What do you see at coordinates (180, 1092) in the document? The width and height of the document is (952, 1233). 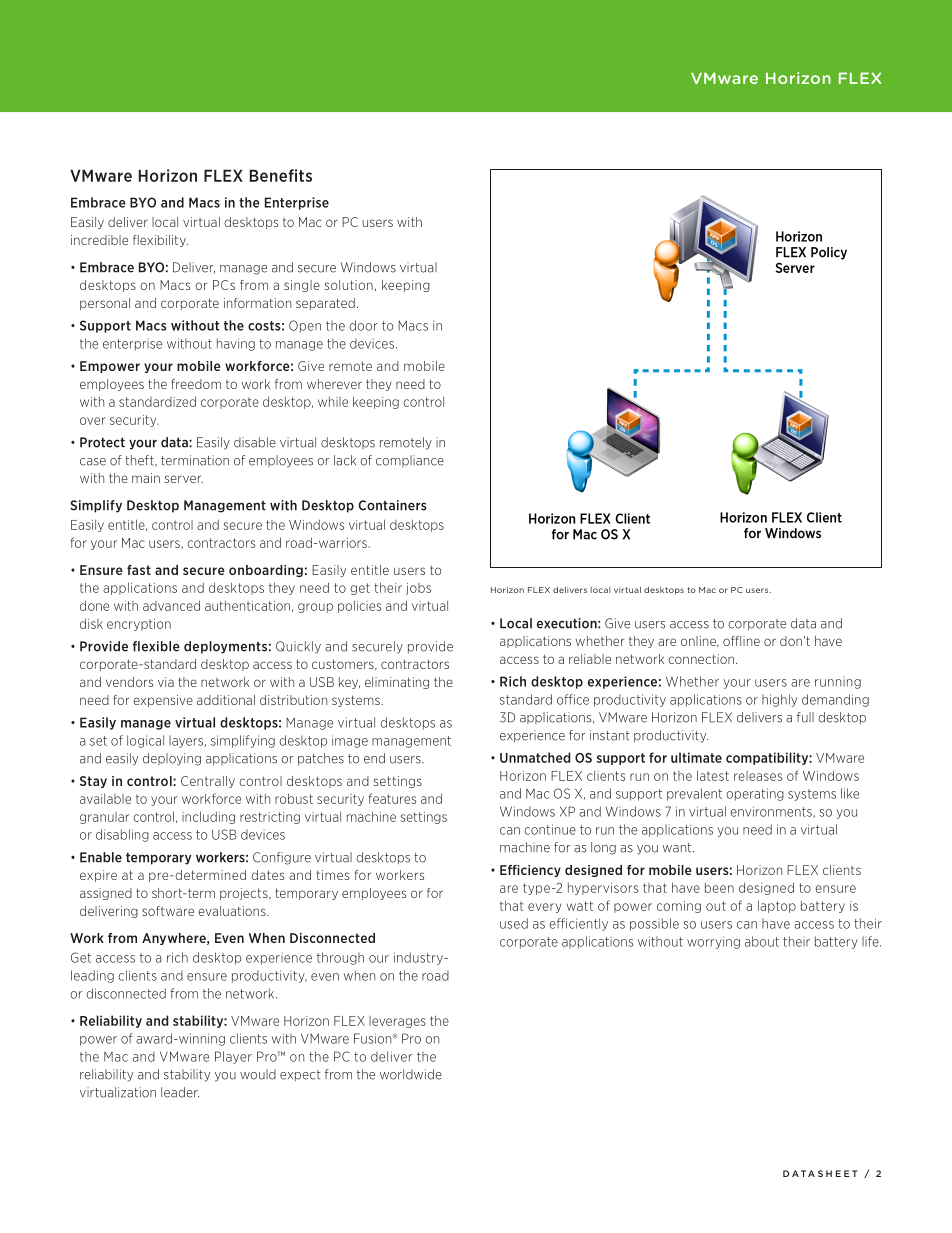 I see `leader` at bounding box center [180, 1092].
